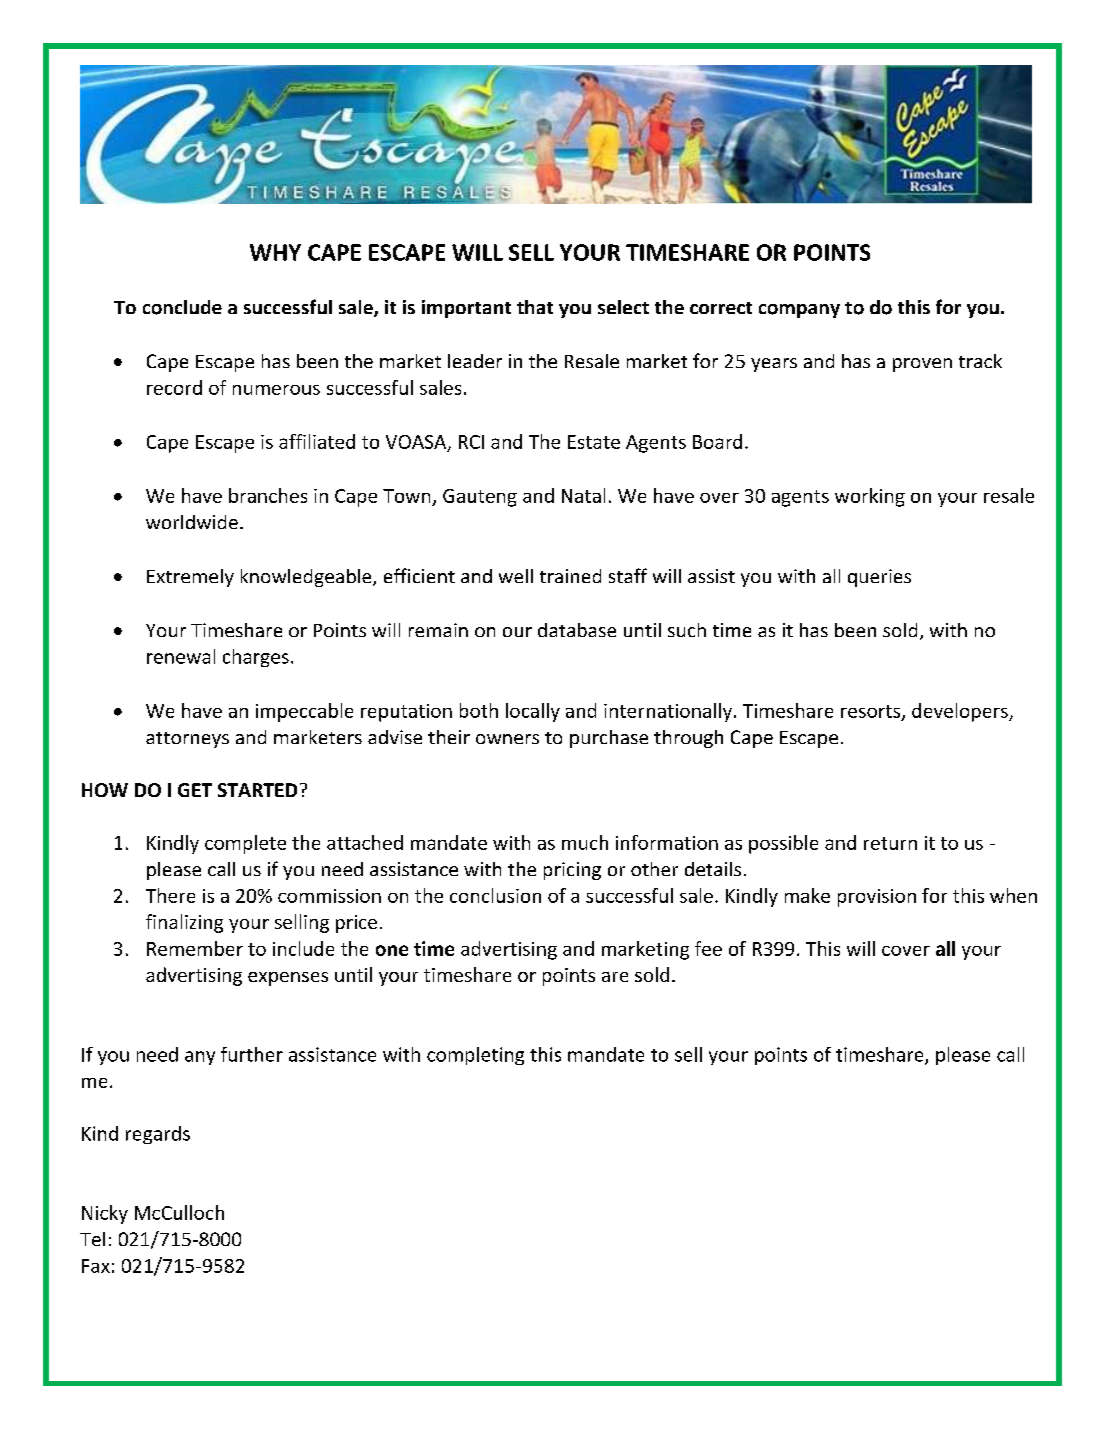  Describe the element at coordinates (877, 898) in the document. I see `provision` at that location.
